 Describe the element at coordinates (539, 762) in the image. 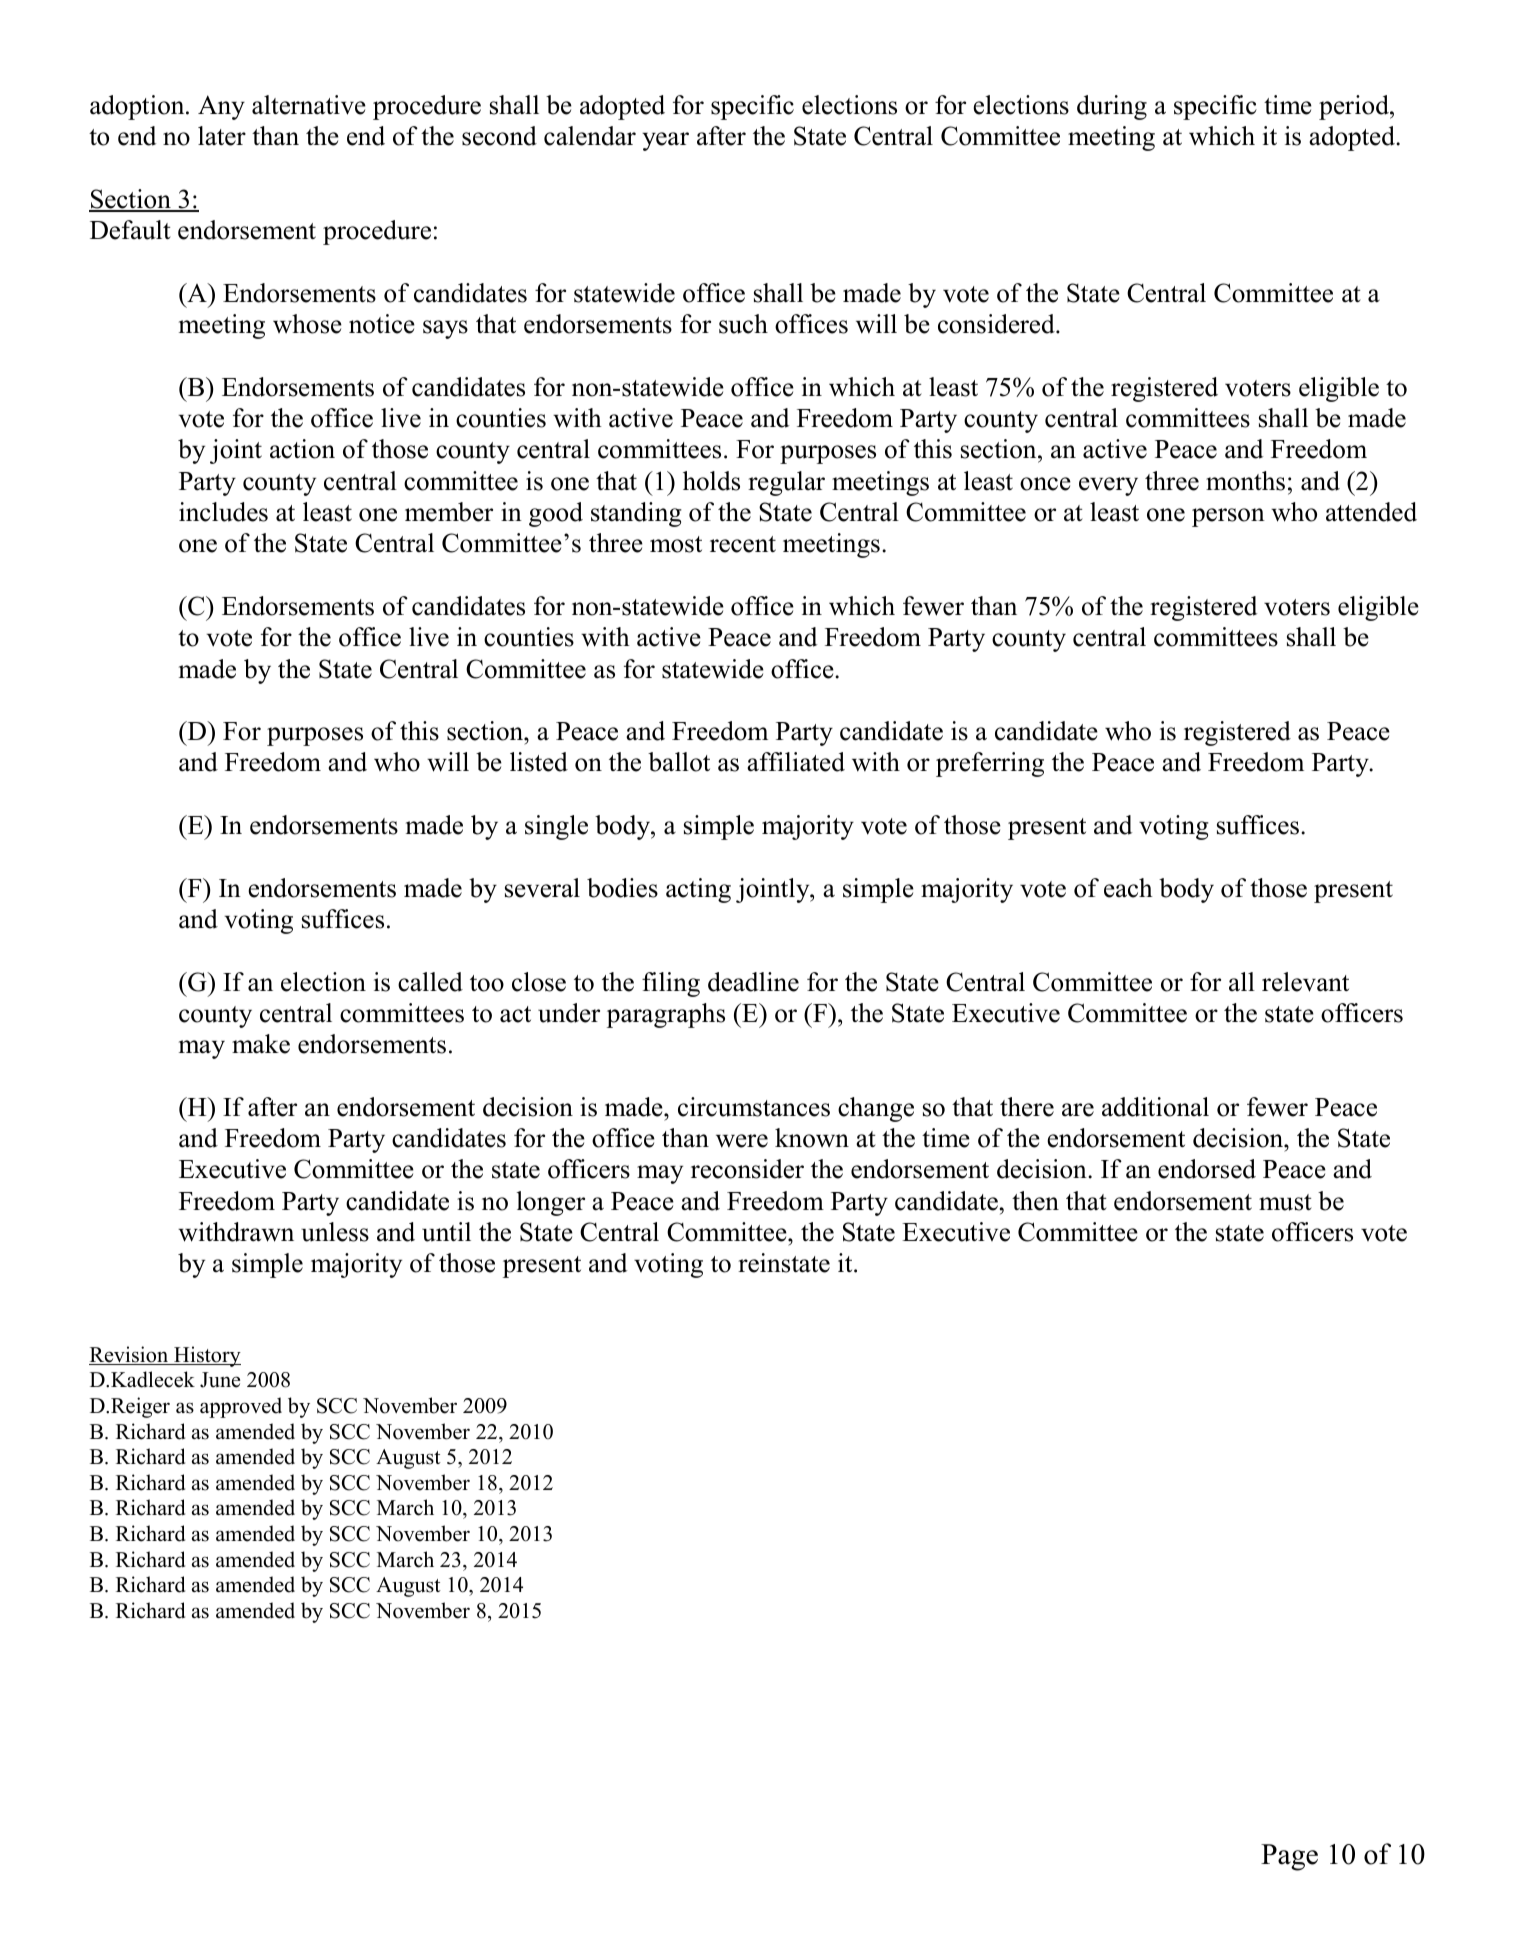

I see `listed` at that location.
